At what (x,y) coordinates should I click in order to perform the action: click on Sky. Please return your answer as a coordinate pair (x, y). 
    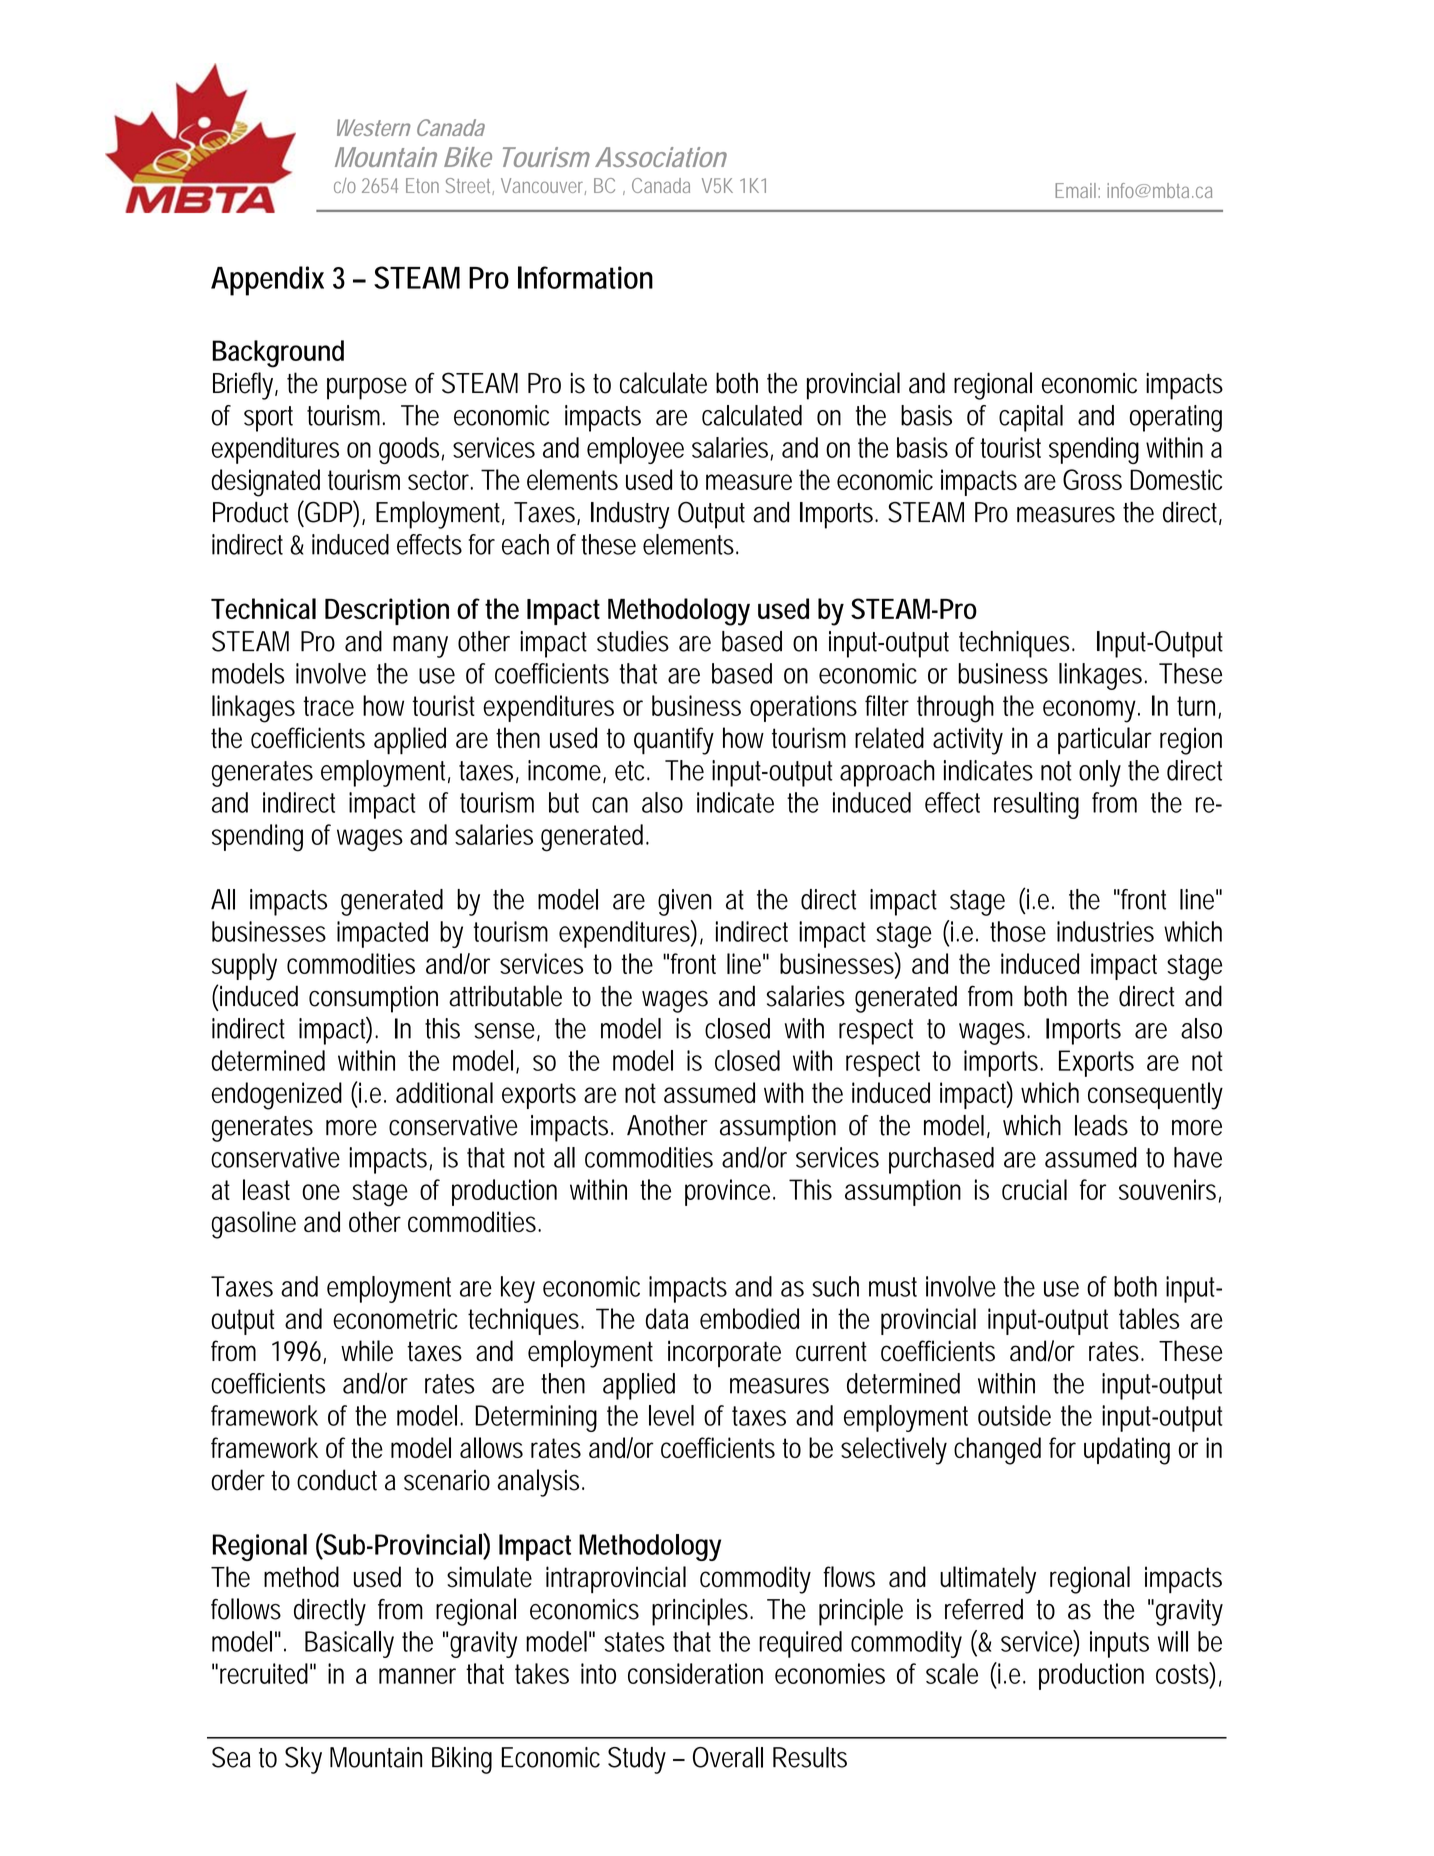
    Looking at the image, I should click on (303, 1760).
